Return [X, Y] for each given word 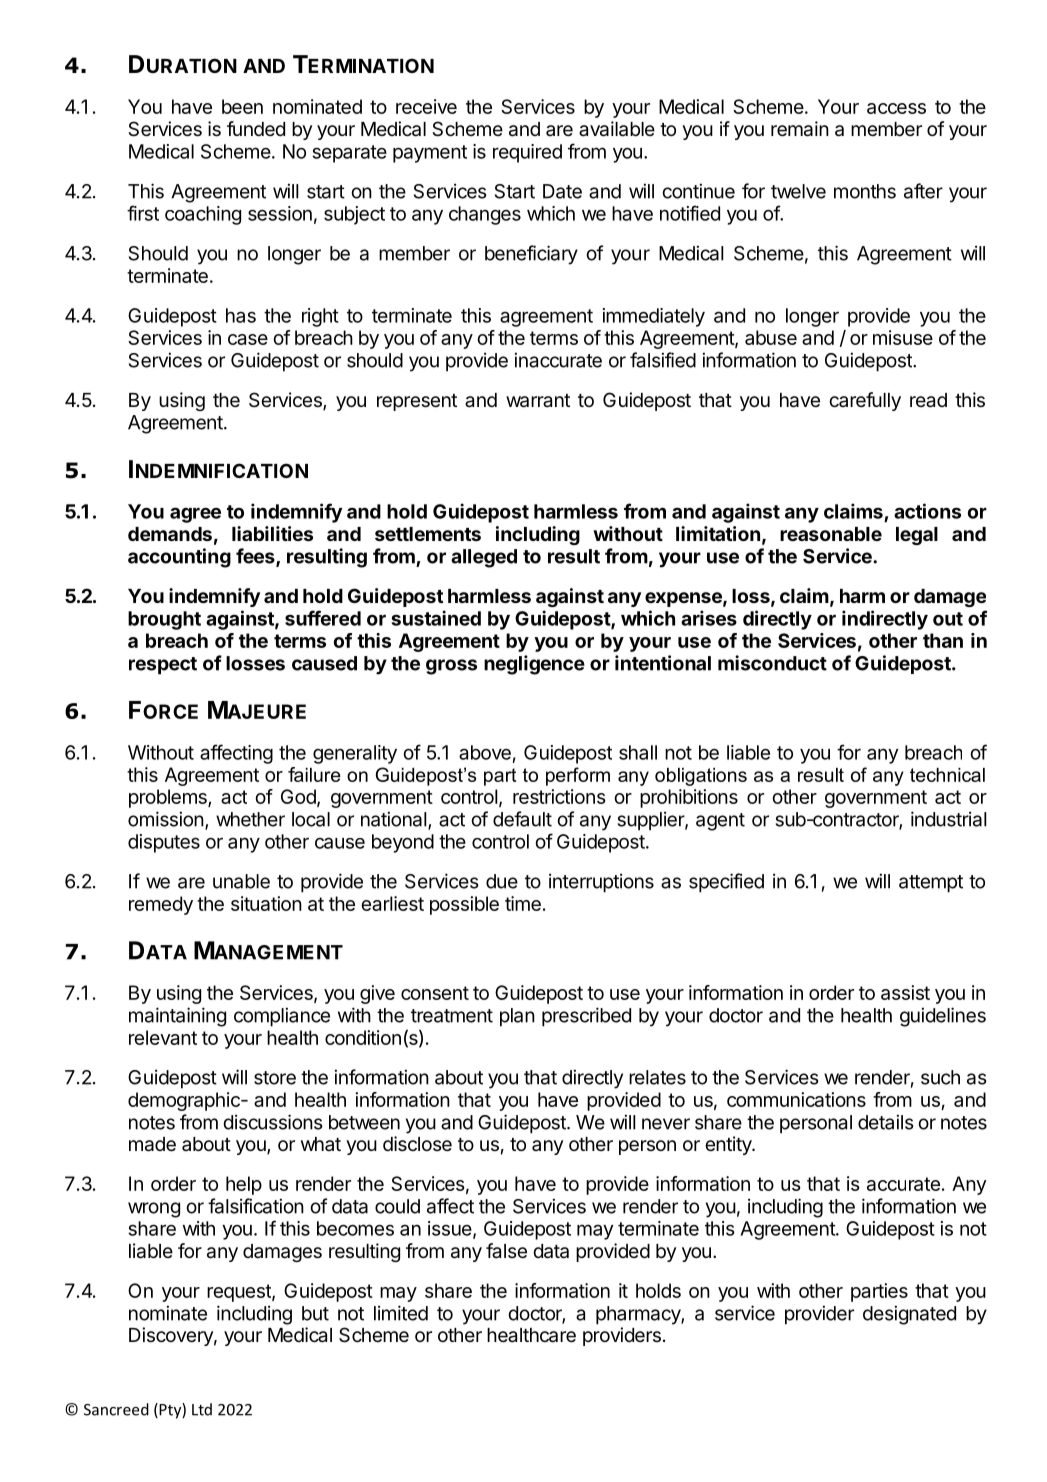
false [506, 1251]
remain [800, 129]
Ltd [202, 1409]
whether [250, 819]
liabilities [272, 533]
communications [796, 1099]
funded [256, 128]
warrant [538, 401]
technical [947, 775]
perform [578, 776]
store [275, 1078]
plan [517, 1017]
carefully [865, 401]
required [527, 153]
